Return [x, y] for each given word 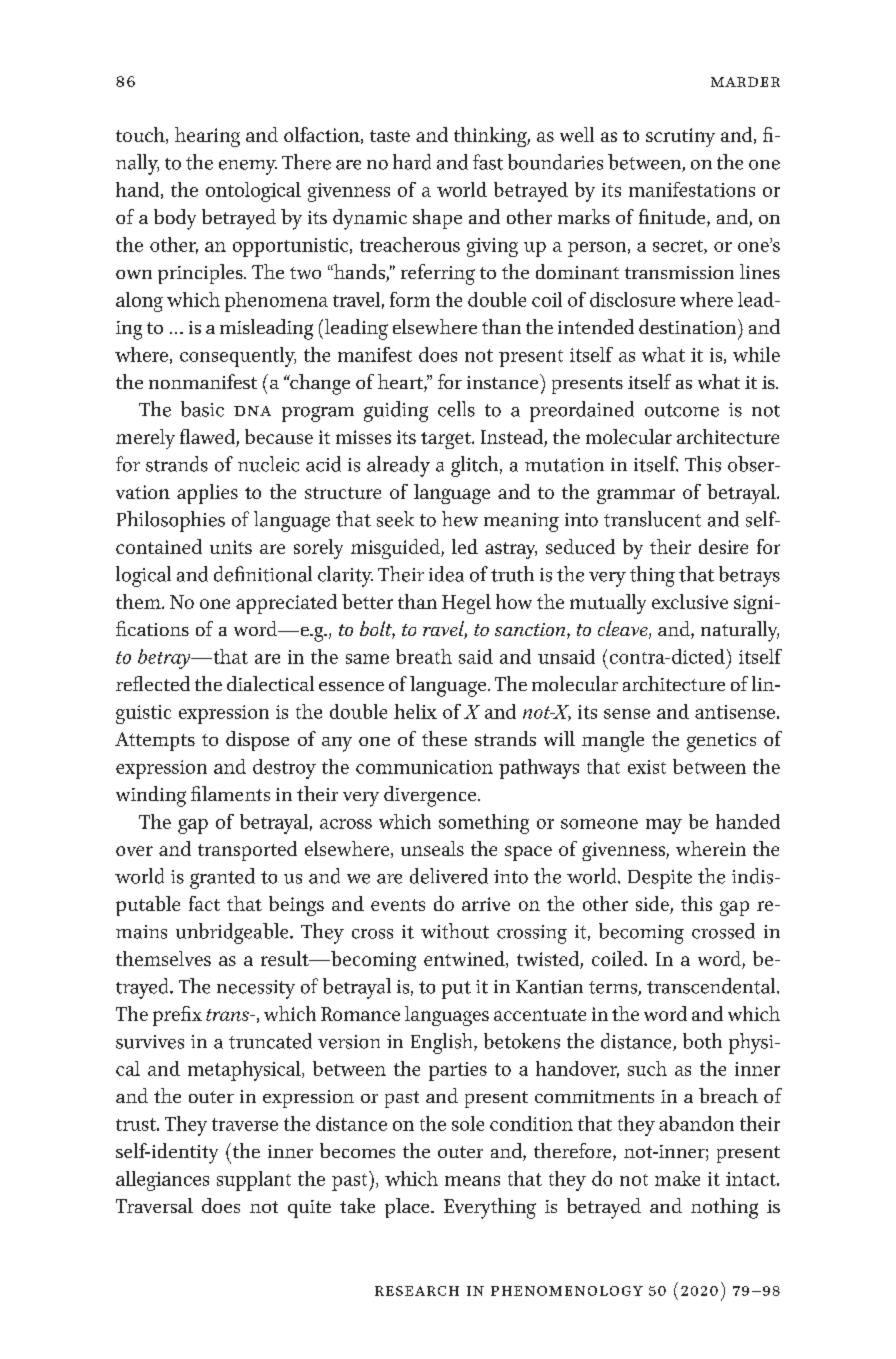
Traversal [154, 1205]
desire [723, 546]
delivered [449, 876]
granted [222, 878]
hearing [207, 137]
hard [412, 162]
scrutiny [680, 137]
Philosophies [171, 521]
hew [460, 519]
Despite [660, 879]
